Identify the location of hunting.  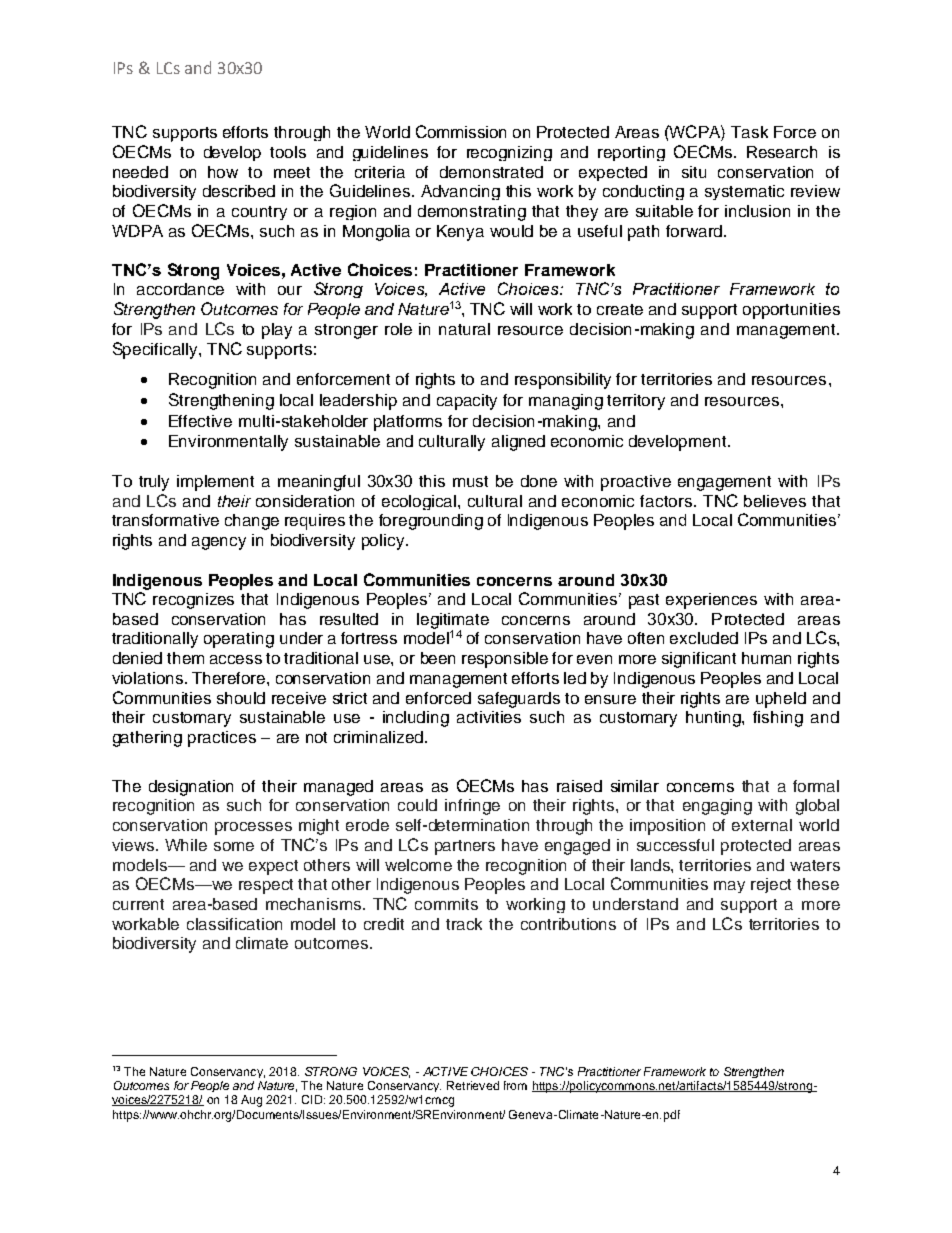
(714, 719).
